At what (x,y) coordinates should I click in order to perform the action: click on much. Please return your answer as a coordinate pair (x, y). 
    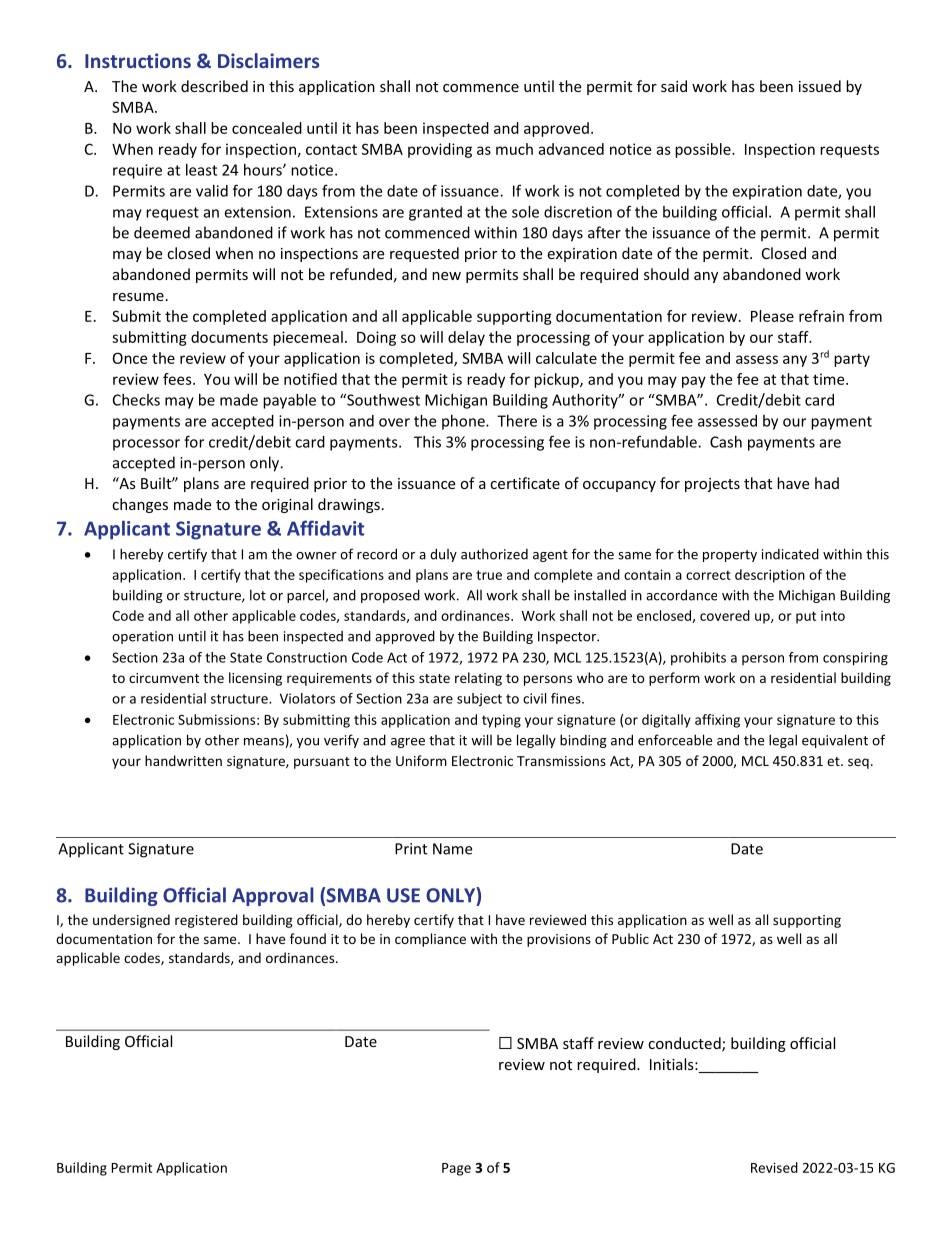
    Looking at the image, I should click on (514, 149).
